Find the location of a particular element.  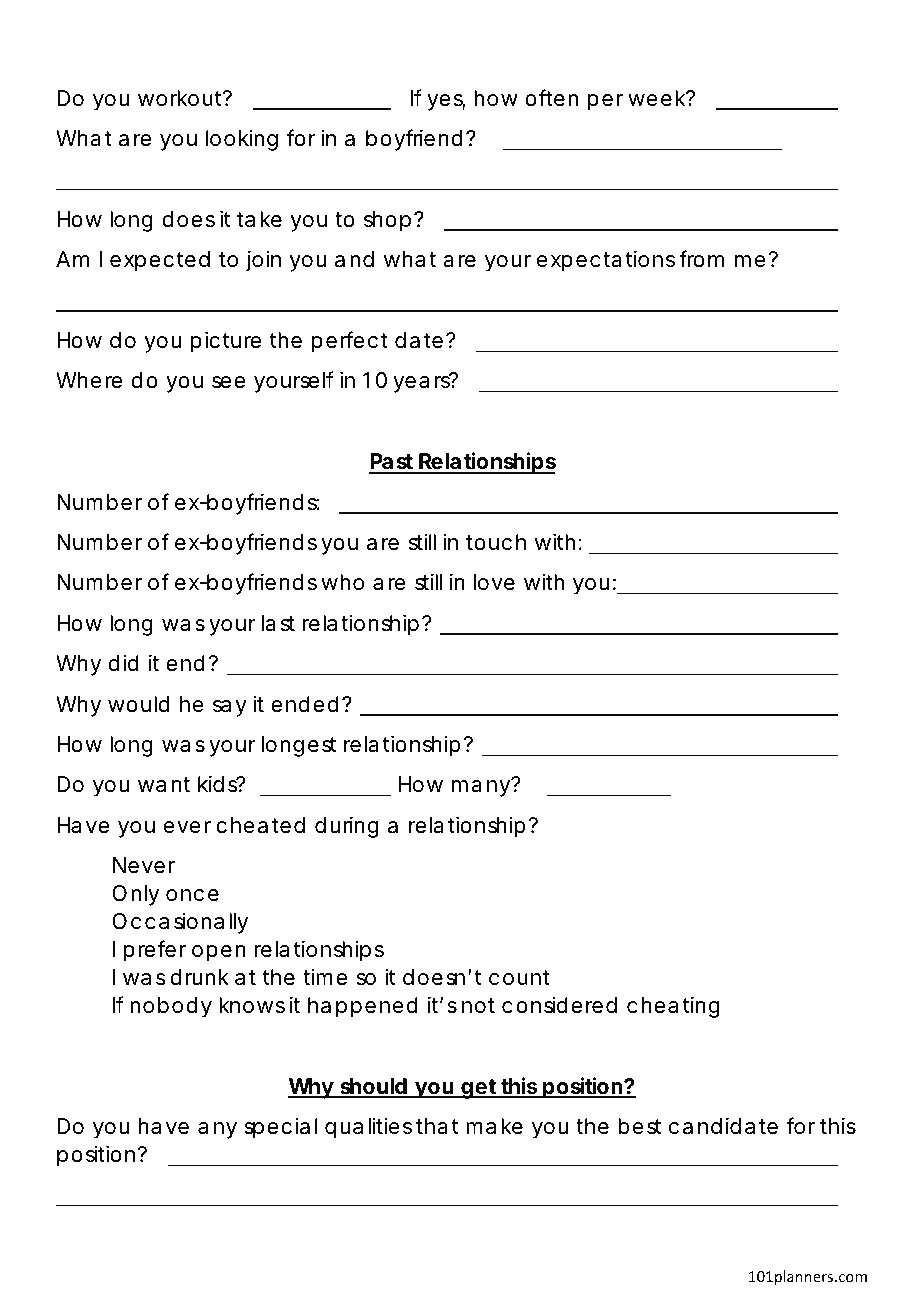

who is located at coordinates (342, 582).
